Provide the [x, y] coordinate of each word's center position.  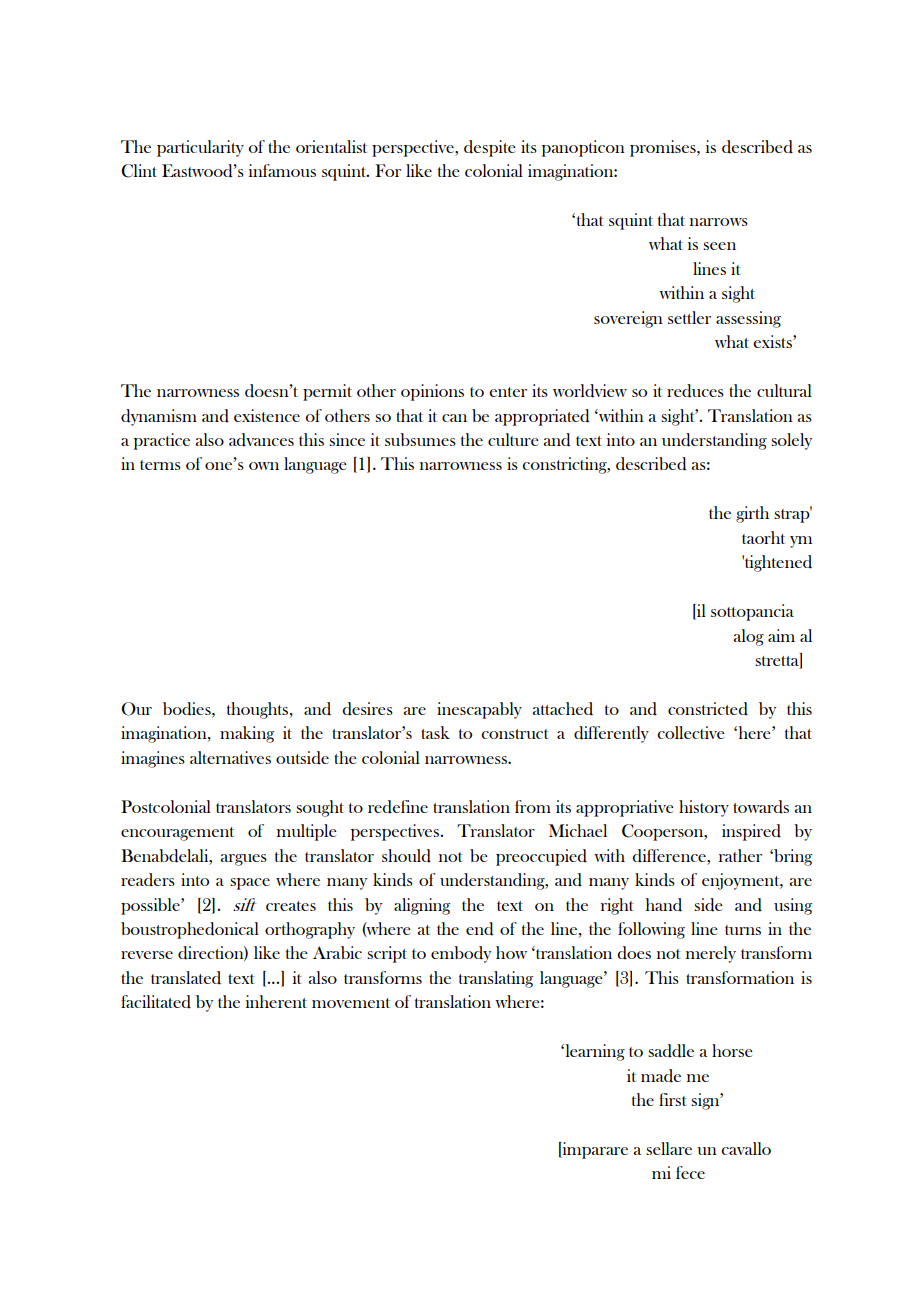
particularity [200, 148]
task [435, 732]
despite [490, 148]
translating [496, 979]
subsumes [420, 439]
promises [664, 148]
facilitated [156, 1002]
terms [160, 465]
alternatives [230, 757]
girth [752, 514]
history [704, 808]
